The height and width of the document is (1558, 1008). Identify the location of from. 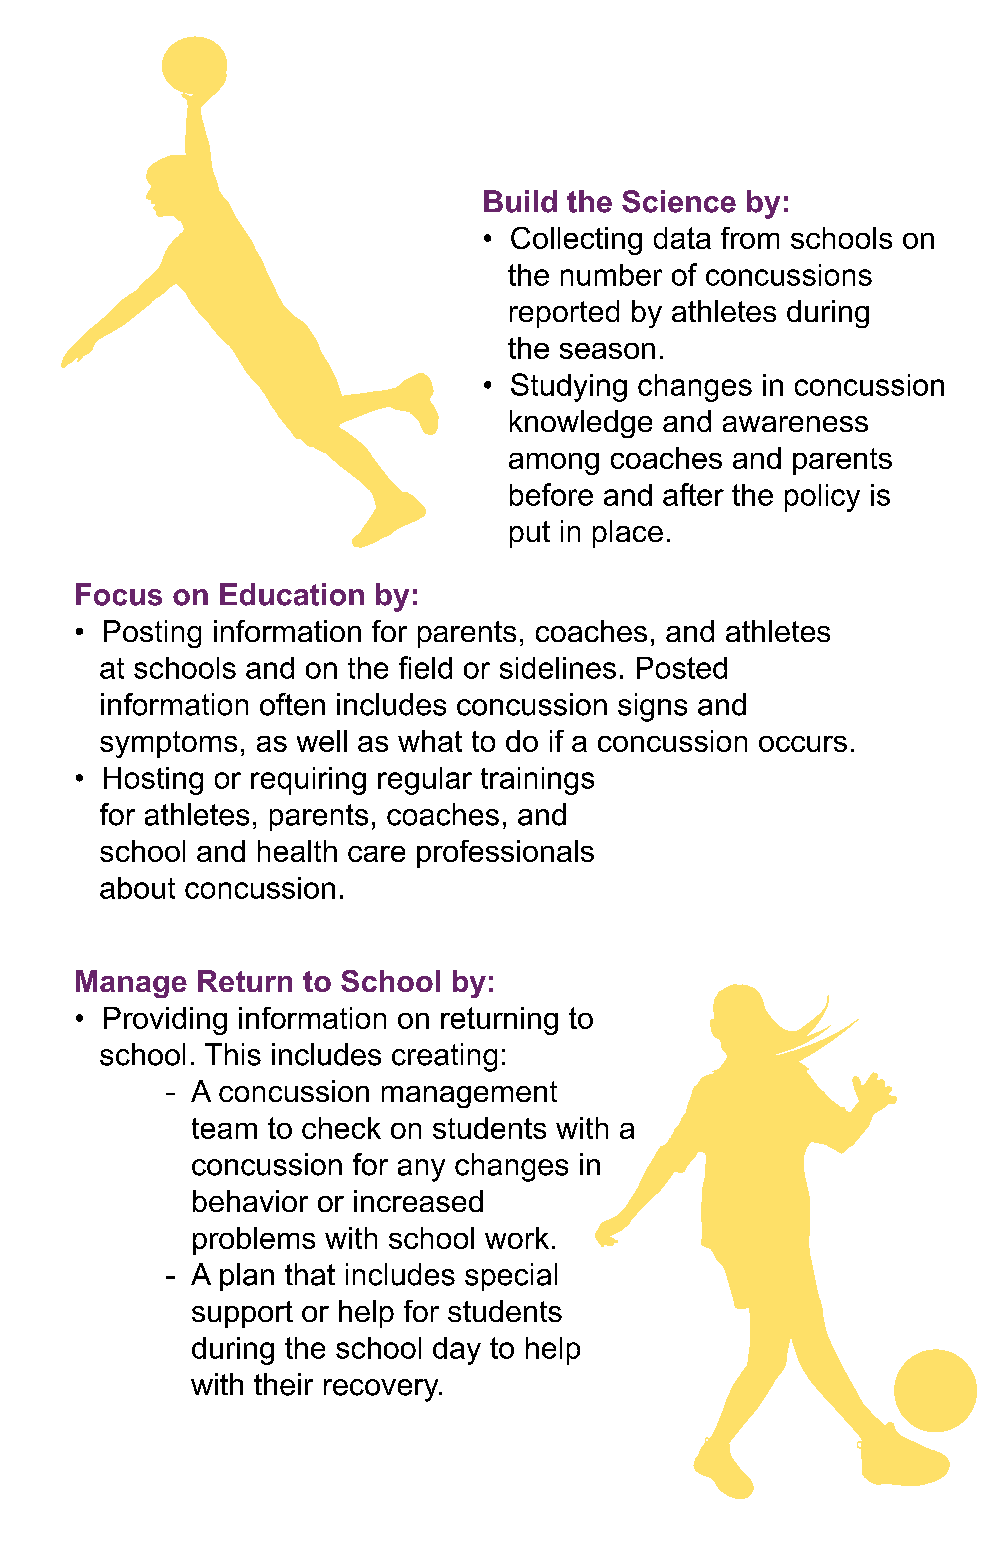
(750, 238).
